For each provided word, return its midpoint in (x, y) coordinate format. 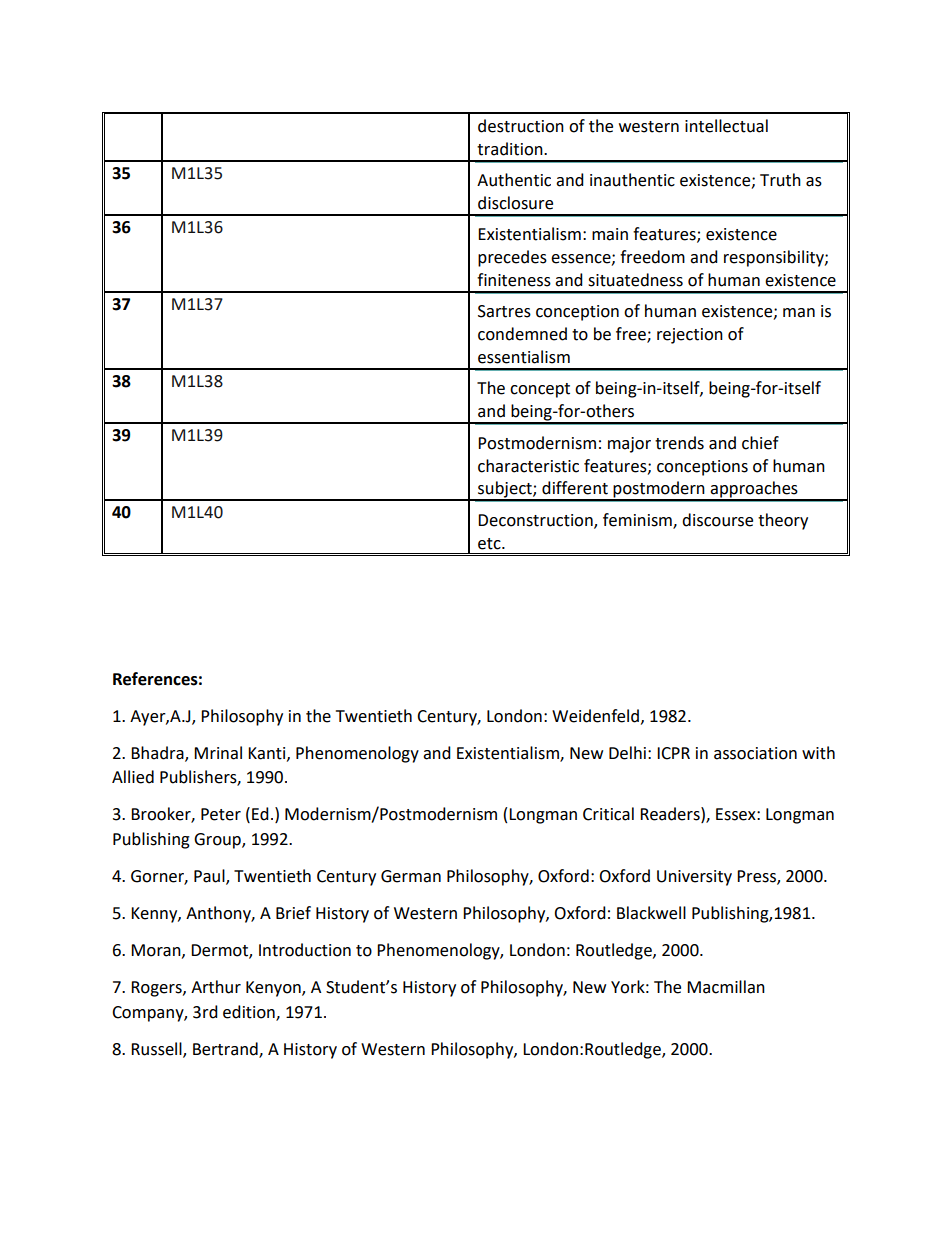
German (411, 876)
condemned (522, 334)
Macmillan (726, 987)
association (755, 753)
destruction (521, 126)
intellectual (726, 126)
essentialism (524, 357)
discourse (717, 520)
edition (250, 1013)
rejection (690, 336)
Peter (221, 814)
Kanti (268, 754)
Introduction (305, 950)
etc (490, 544)
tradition (511, 149)
